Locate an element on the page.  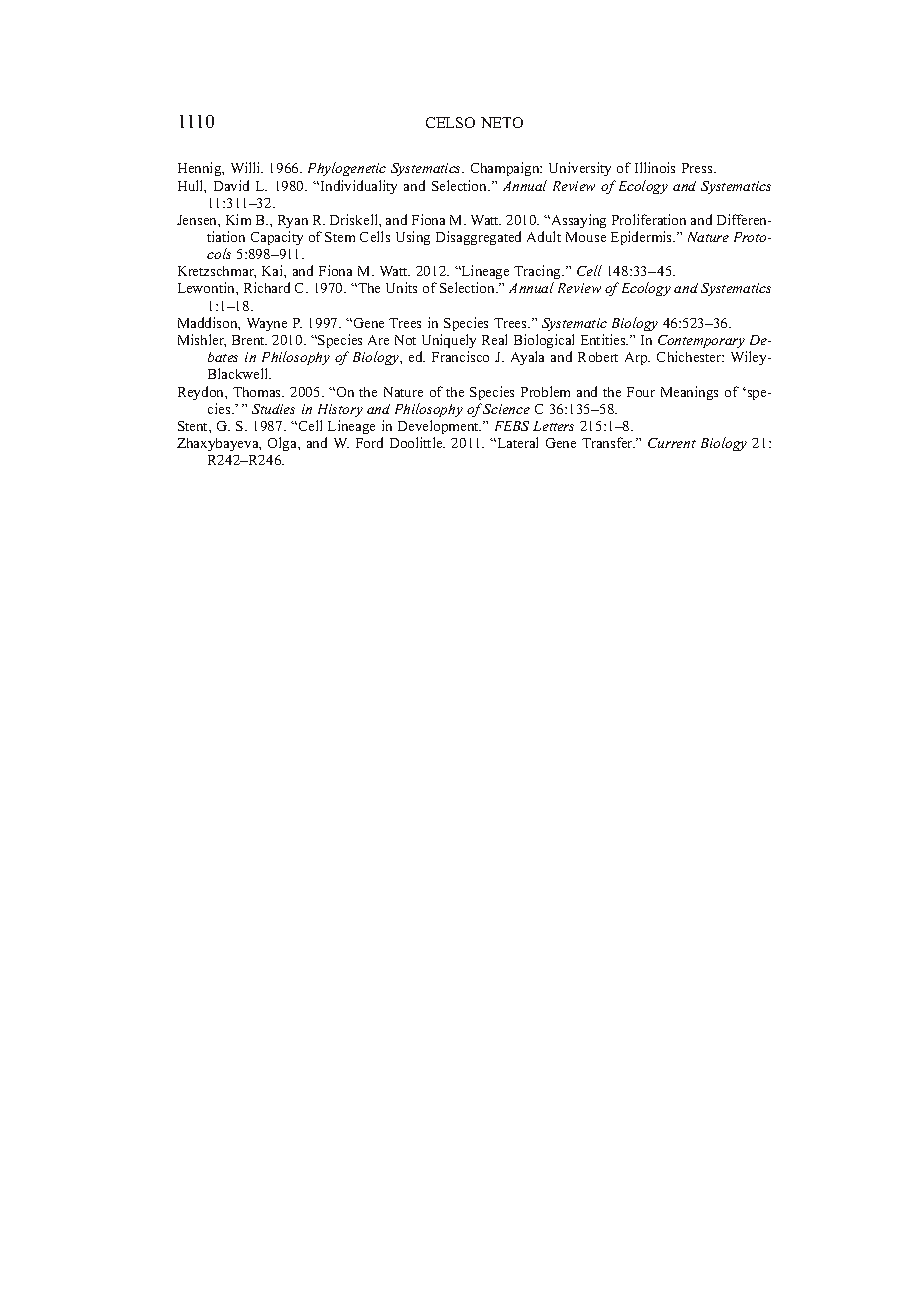
Illinois is located at coordinates (655, 167).
